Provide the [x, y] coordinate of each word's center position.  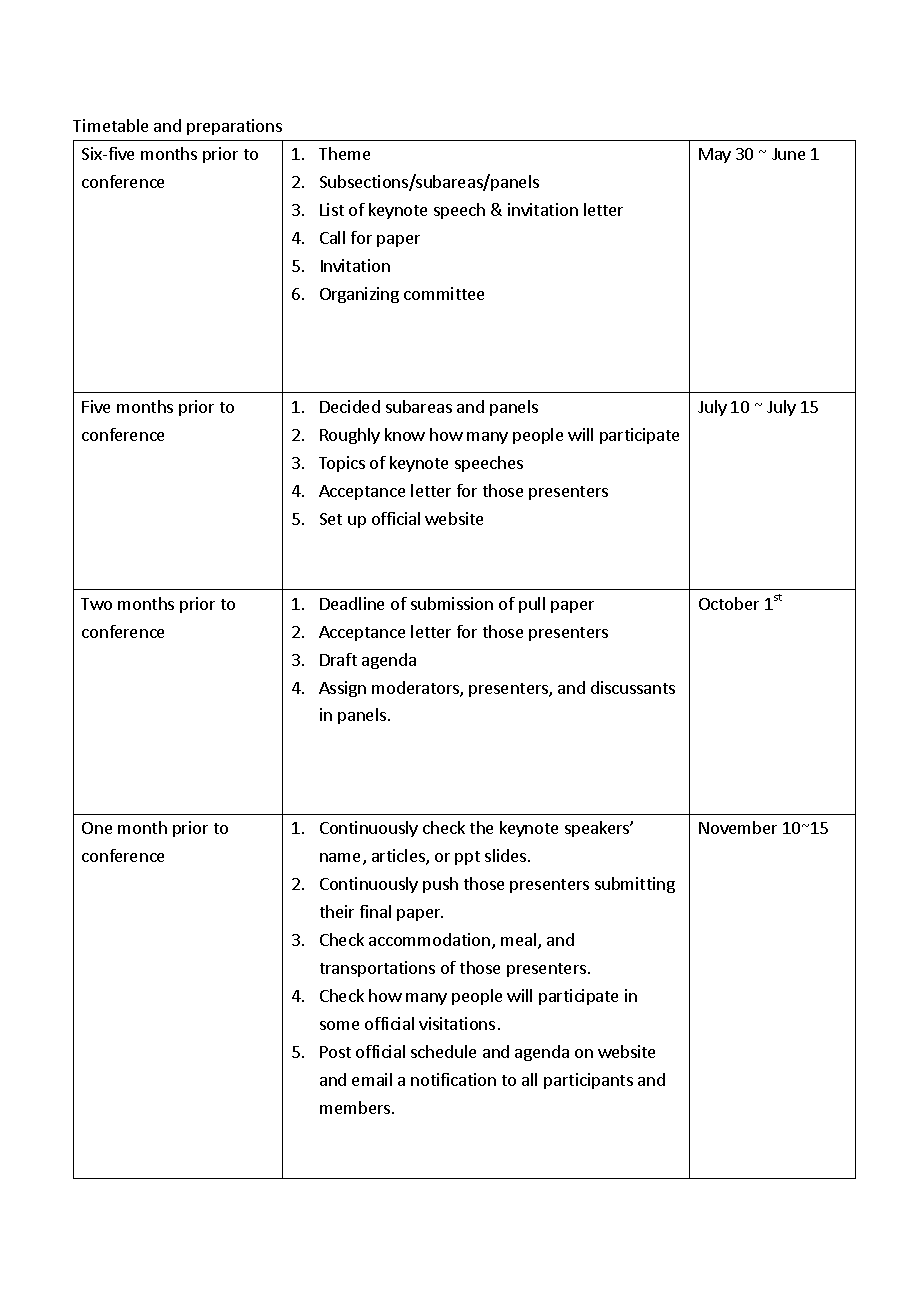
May [715, 155]
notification [453, 1079]
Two [96, 604]
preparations [234, 127]
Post [335, 1052]
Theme [344, 153]
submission [452, 603]
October [729, 603]
